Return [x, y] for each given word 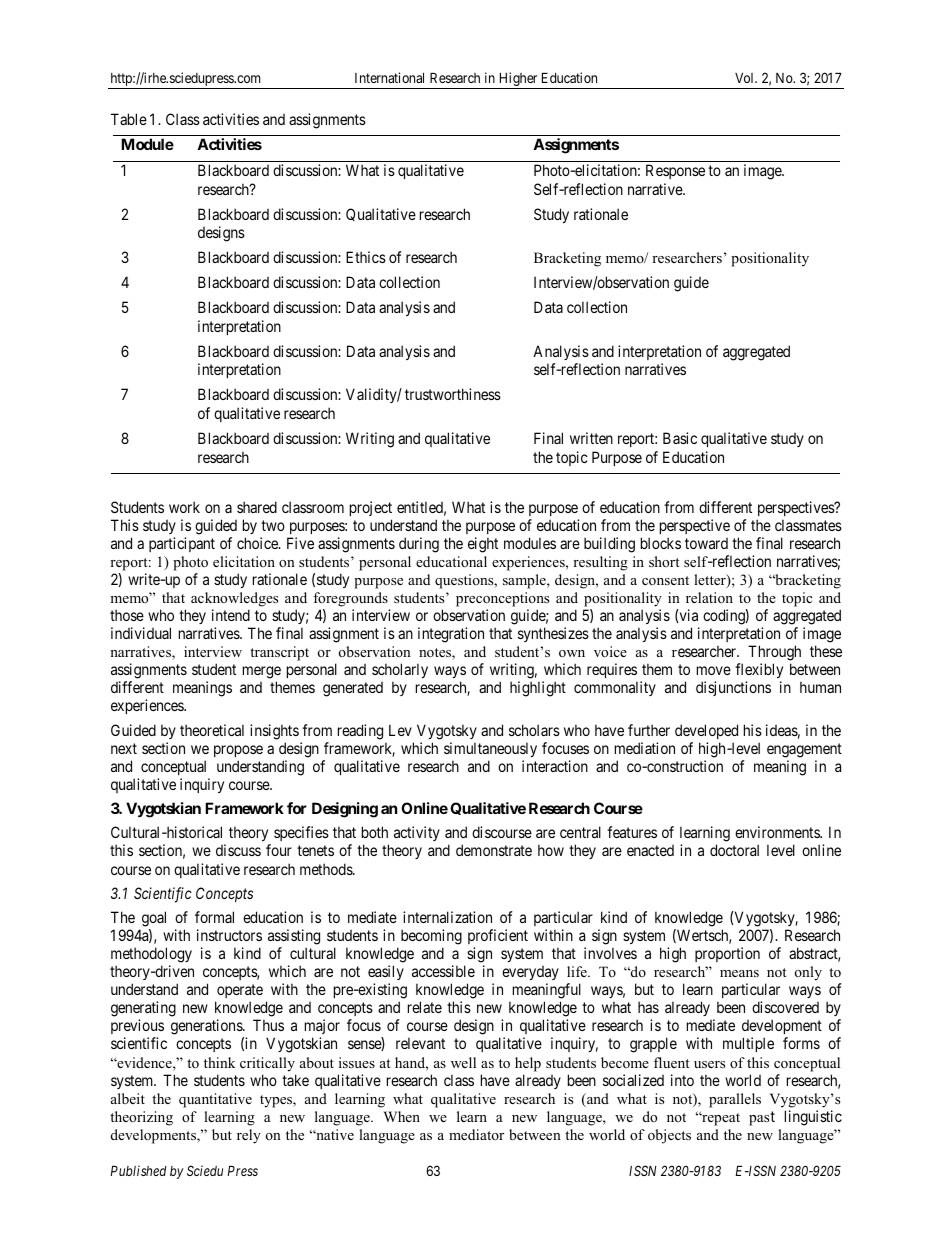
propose [238, 751]
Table [129, 119]
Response [675, 171]
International [389, 77]
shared [257, 507]
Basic [680, 438]
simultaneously [490, 749]
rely [249, 1136]
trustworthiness [453, 394]
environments [778, 832]
